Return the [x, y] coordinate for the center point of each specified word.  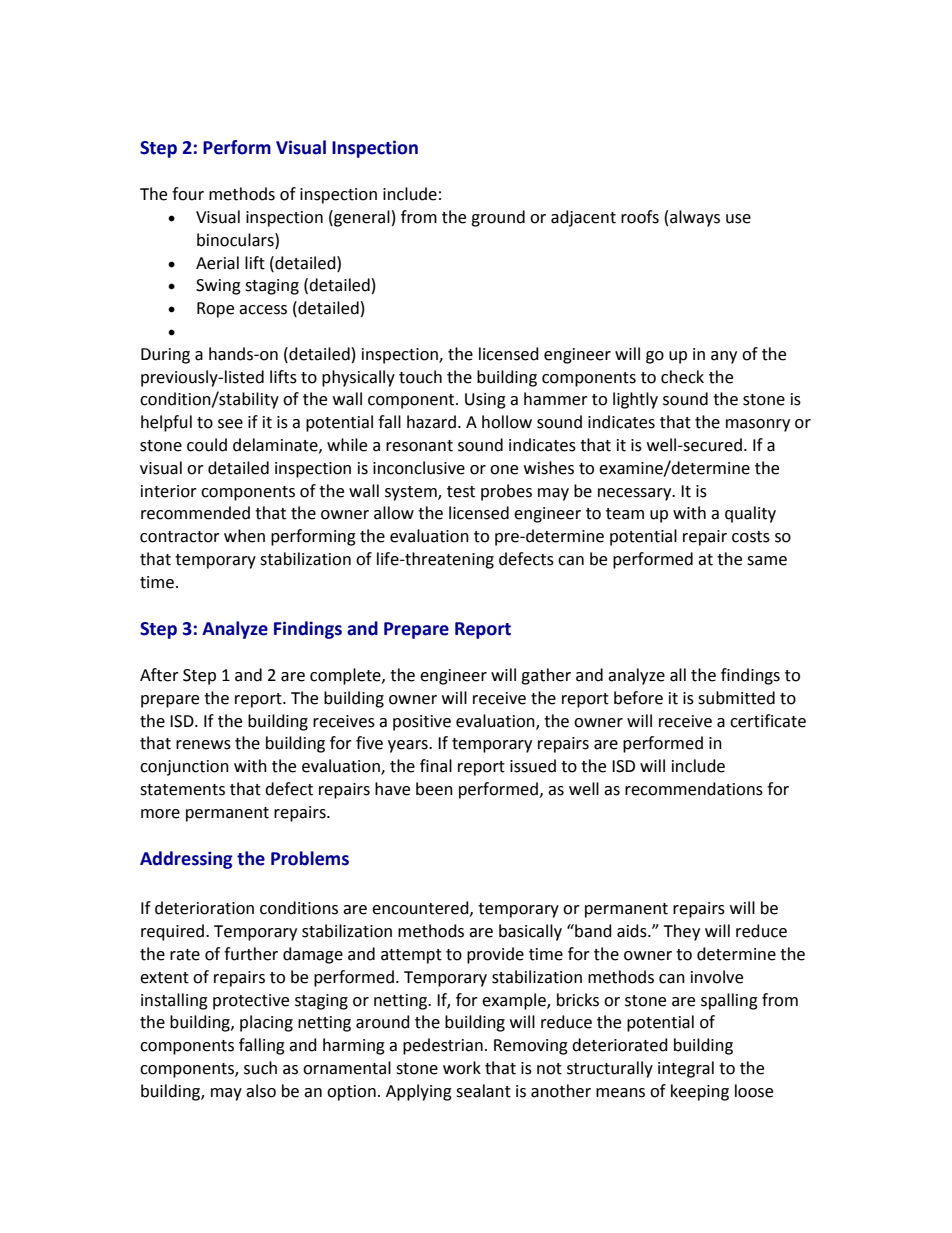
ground [498, 218]
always [695, 218]
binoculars [236, 240]
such [260, 1068]
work [462, 1068]
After [159, 675]
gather [546, 676]
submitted [736, 698]
